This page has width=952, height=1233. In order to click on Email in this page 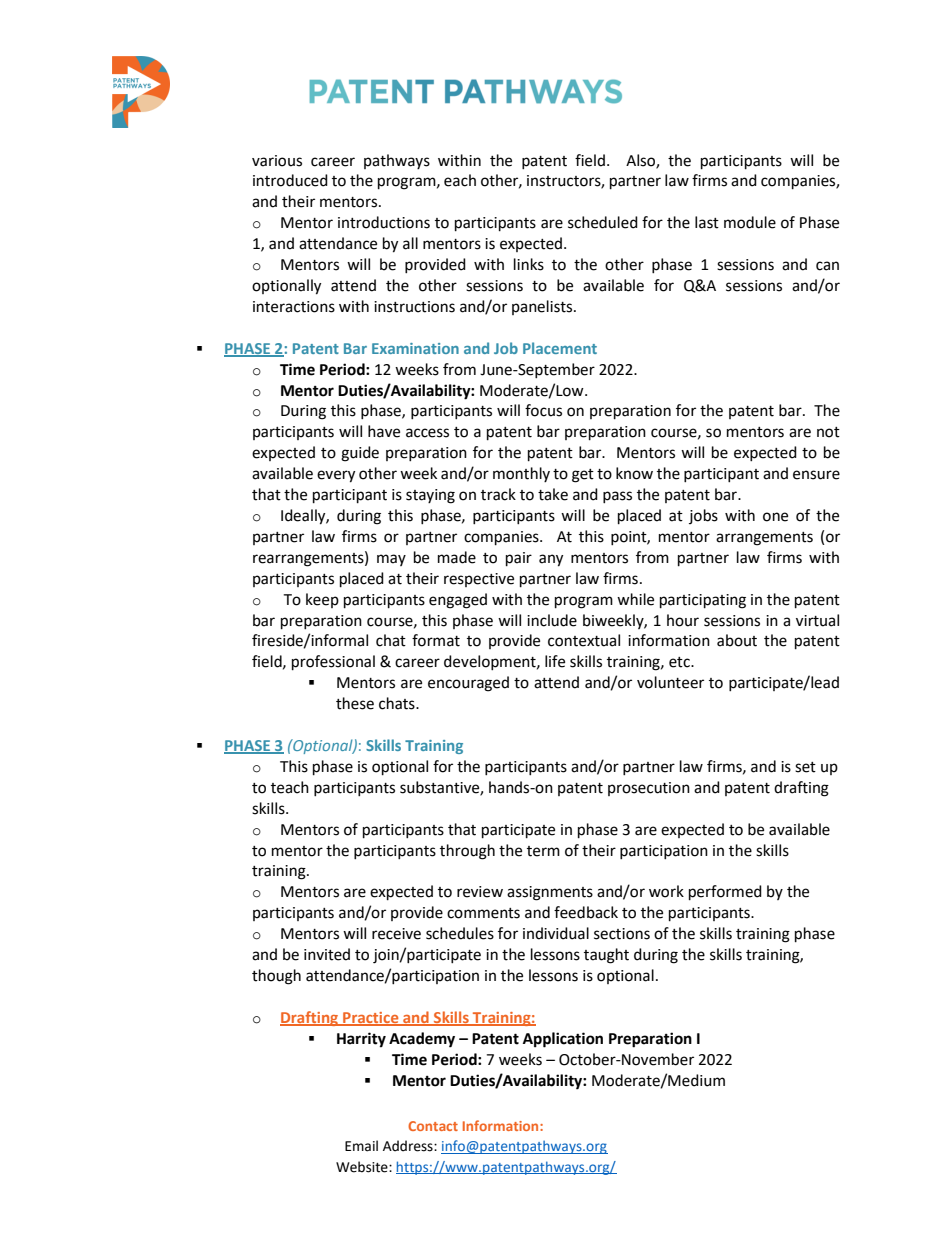, I will do `click(361, 1146)`.
